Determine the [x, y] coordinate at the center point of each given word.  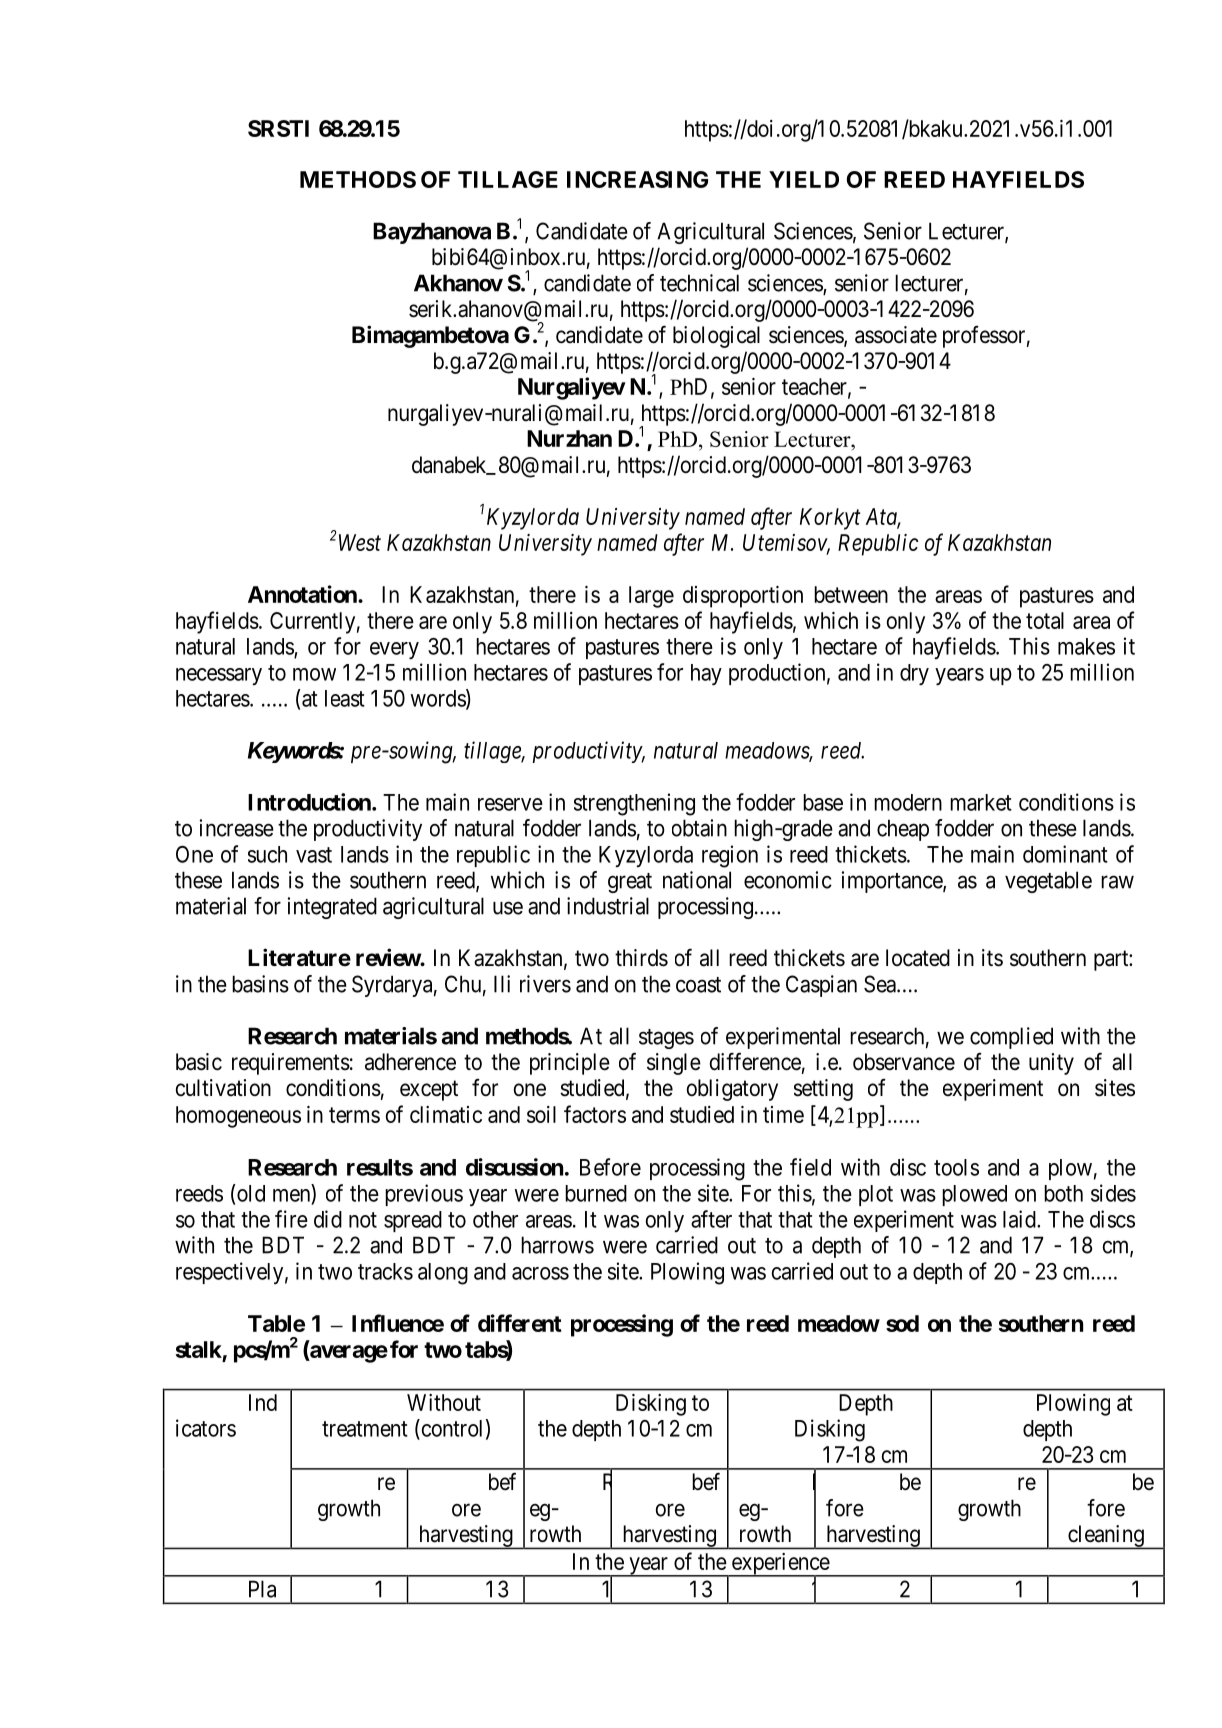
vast [314, 855]
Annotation [303, 594]
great [630, 883]
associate [896, 335]
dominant [1065, 854]
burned [596, 1193]
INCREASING [637, 179]
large [651, 597]
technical [699, 283]
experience [780, 1565]
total [1045, 620]
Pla [262, 1589]
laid [1020, 1219]
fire [291, 1219]
